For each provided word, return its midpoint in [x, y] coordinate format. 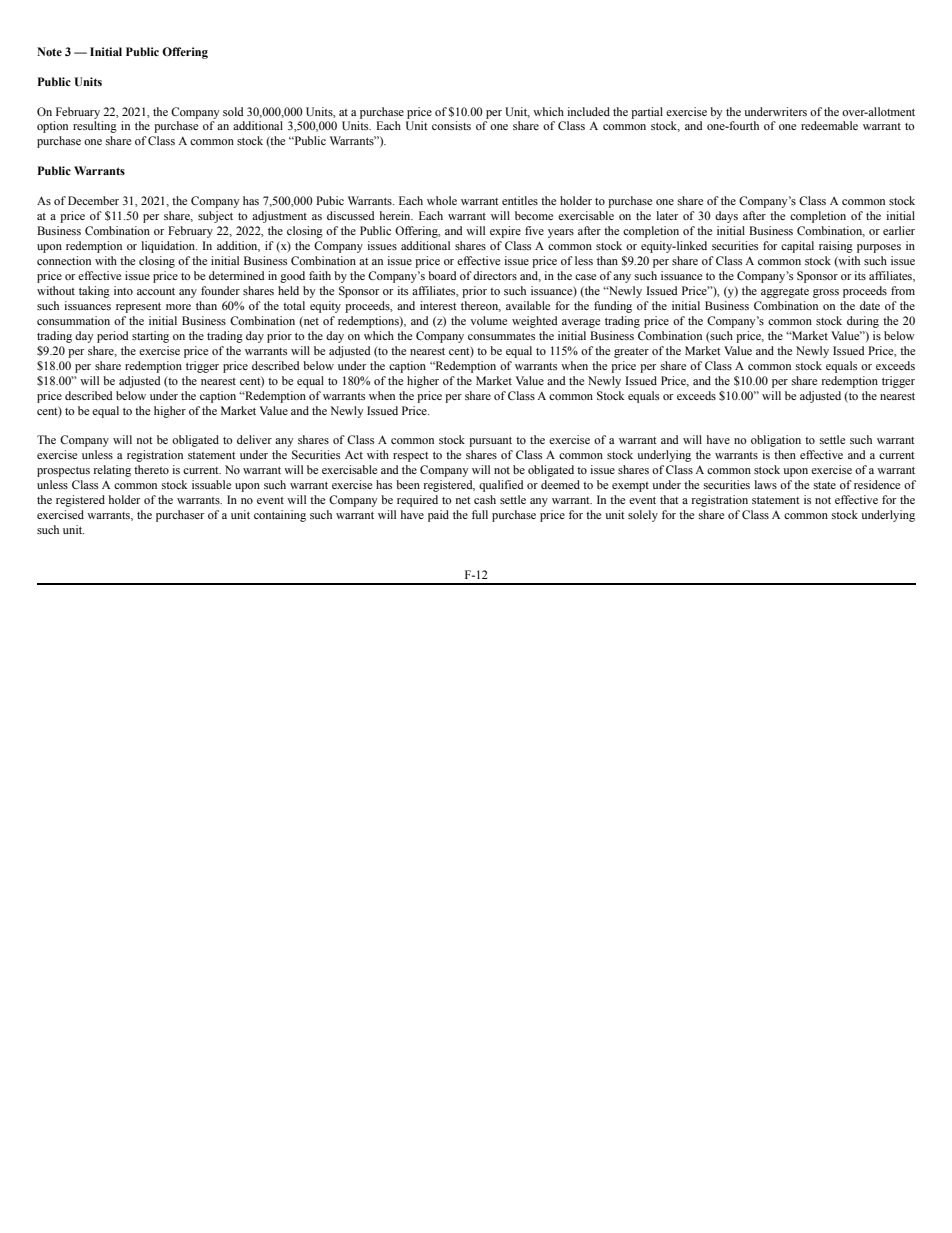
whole [442, 200]
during [863, 322]
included [588, 111]
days [726, 217]
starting [150, 337]
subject [215, 217]
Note [49, 51]
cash [485, 499]
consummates [501, 336]
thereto [151, 469]
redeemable [829, 125]
